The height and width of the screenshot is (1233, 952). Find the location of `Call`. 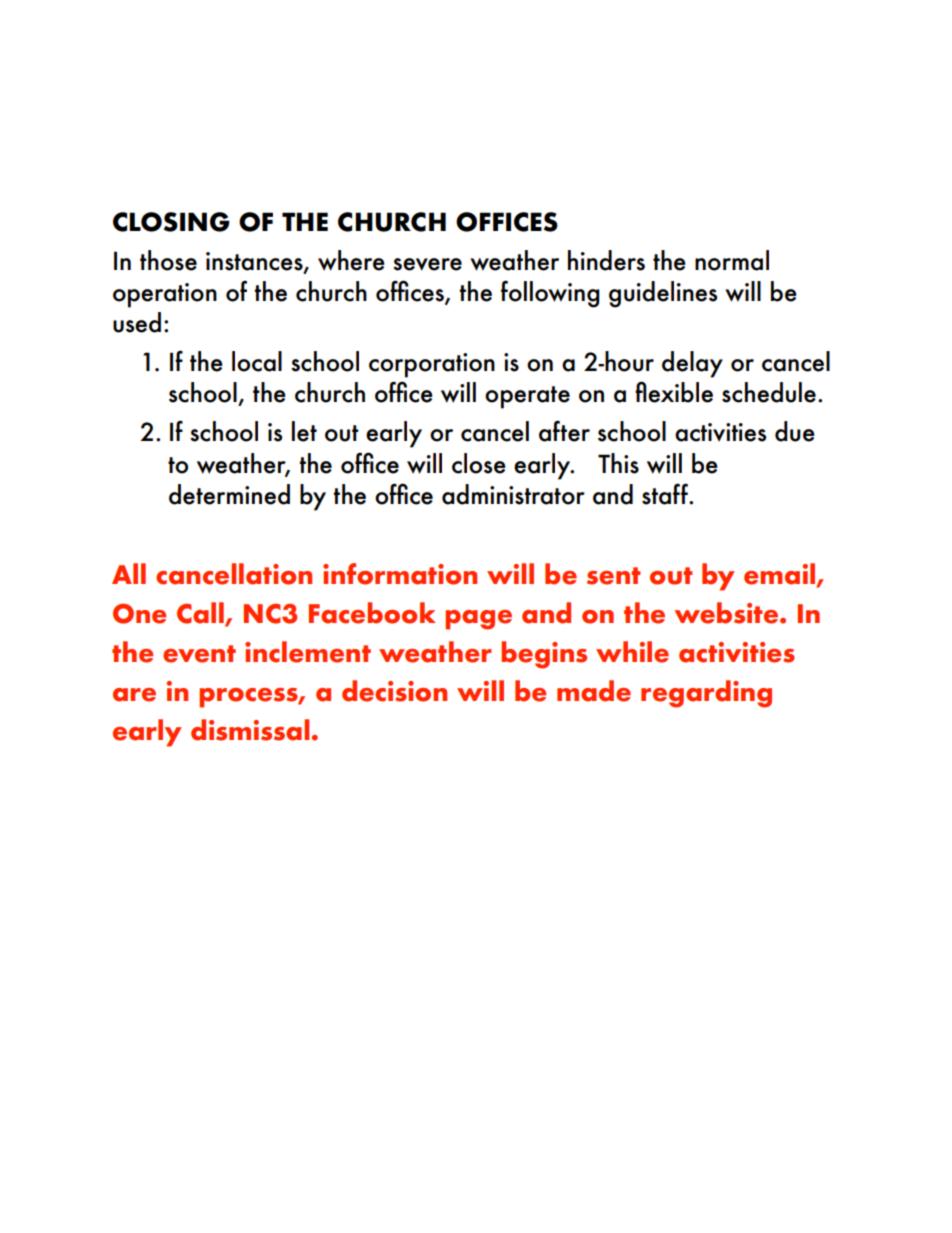

Call is located at coordinates (201, 614).
